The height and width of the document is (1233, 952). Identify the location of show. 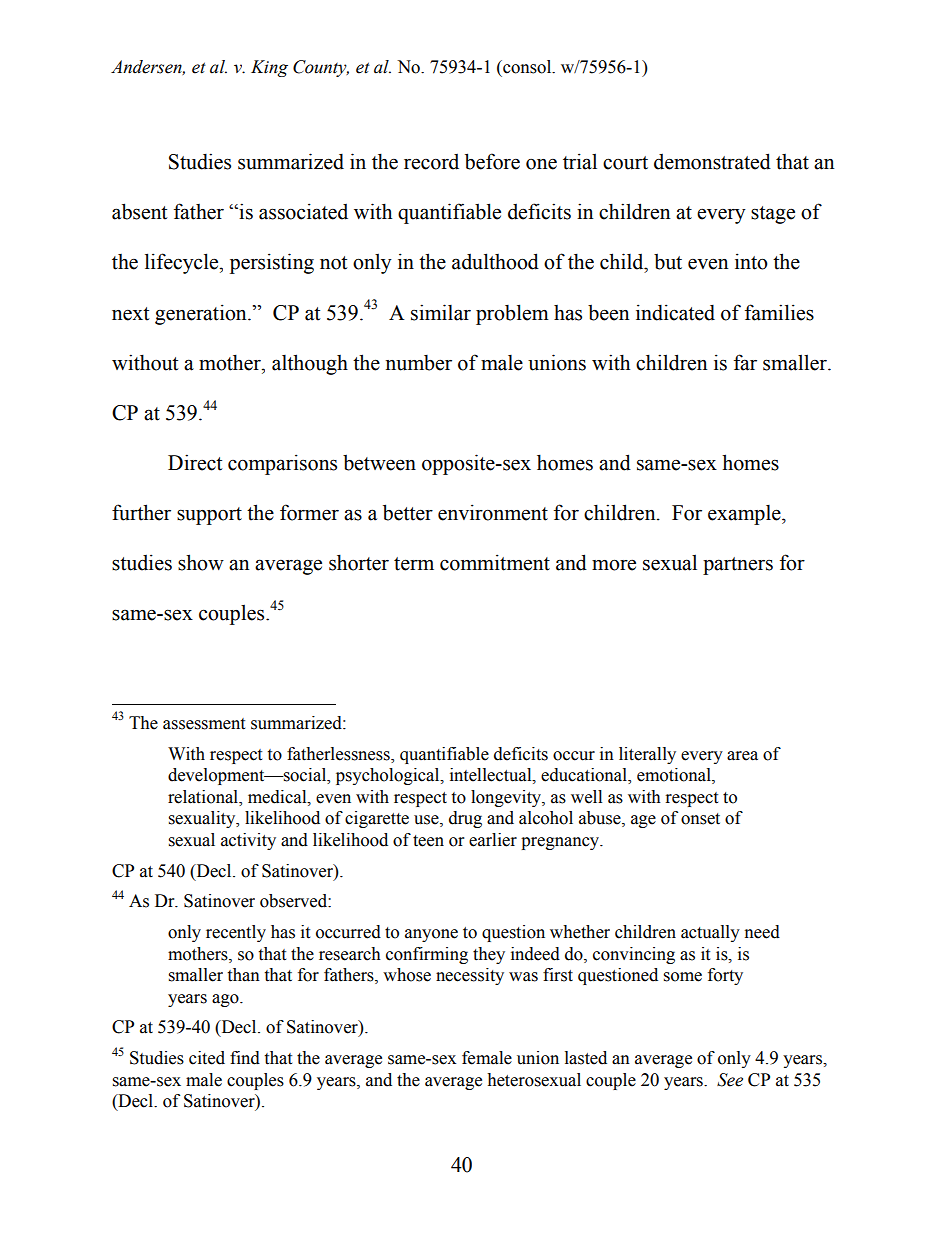
(201, 562).
